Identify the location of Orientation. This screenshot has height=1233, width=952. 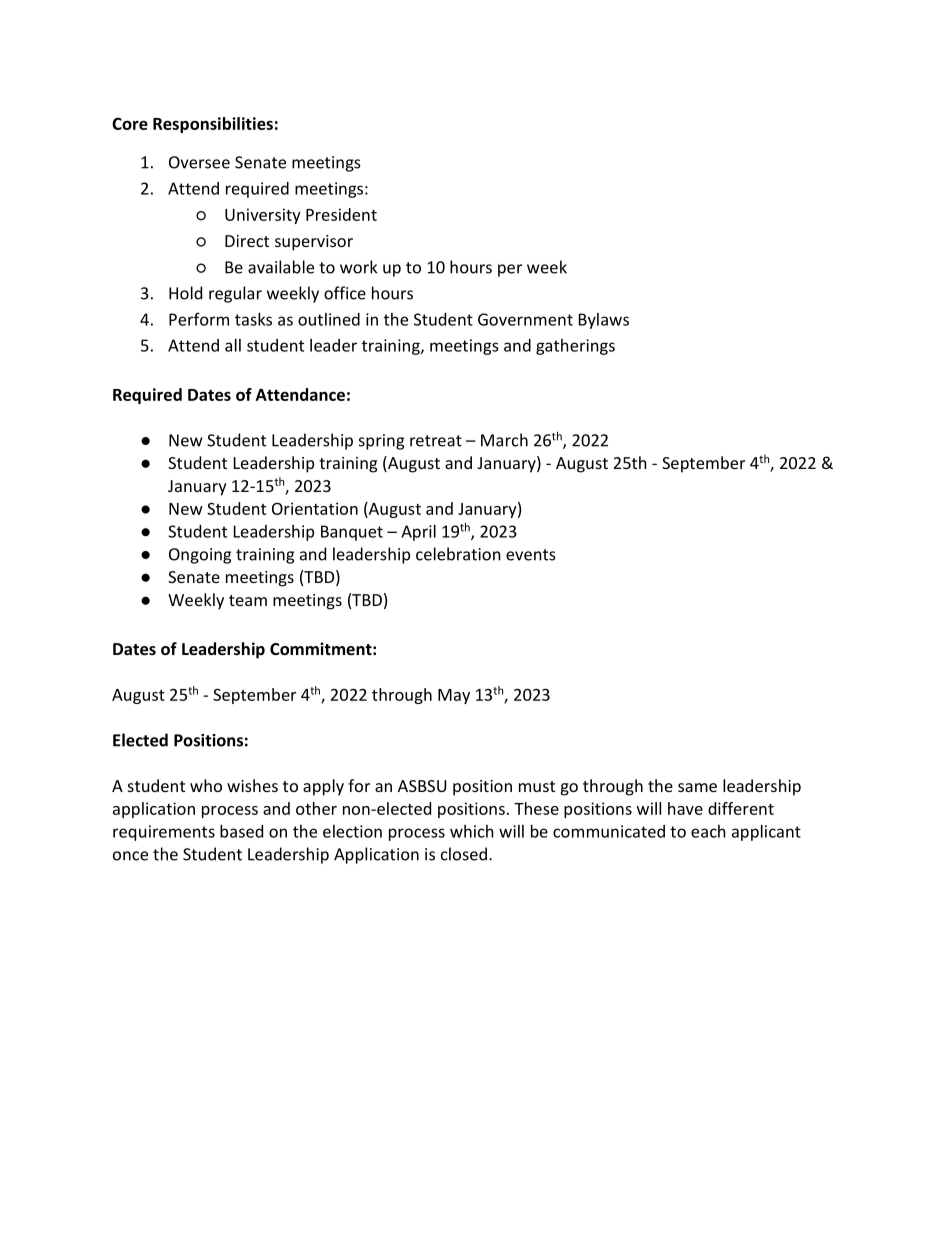
(315, 508).
